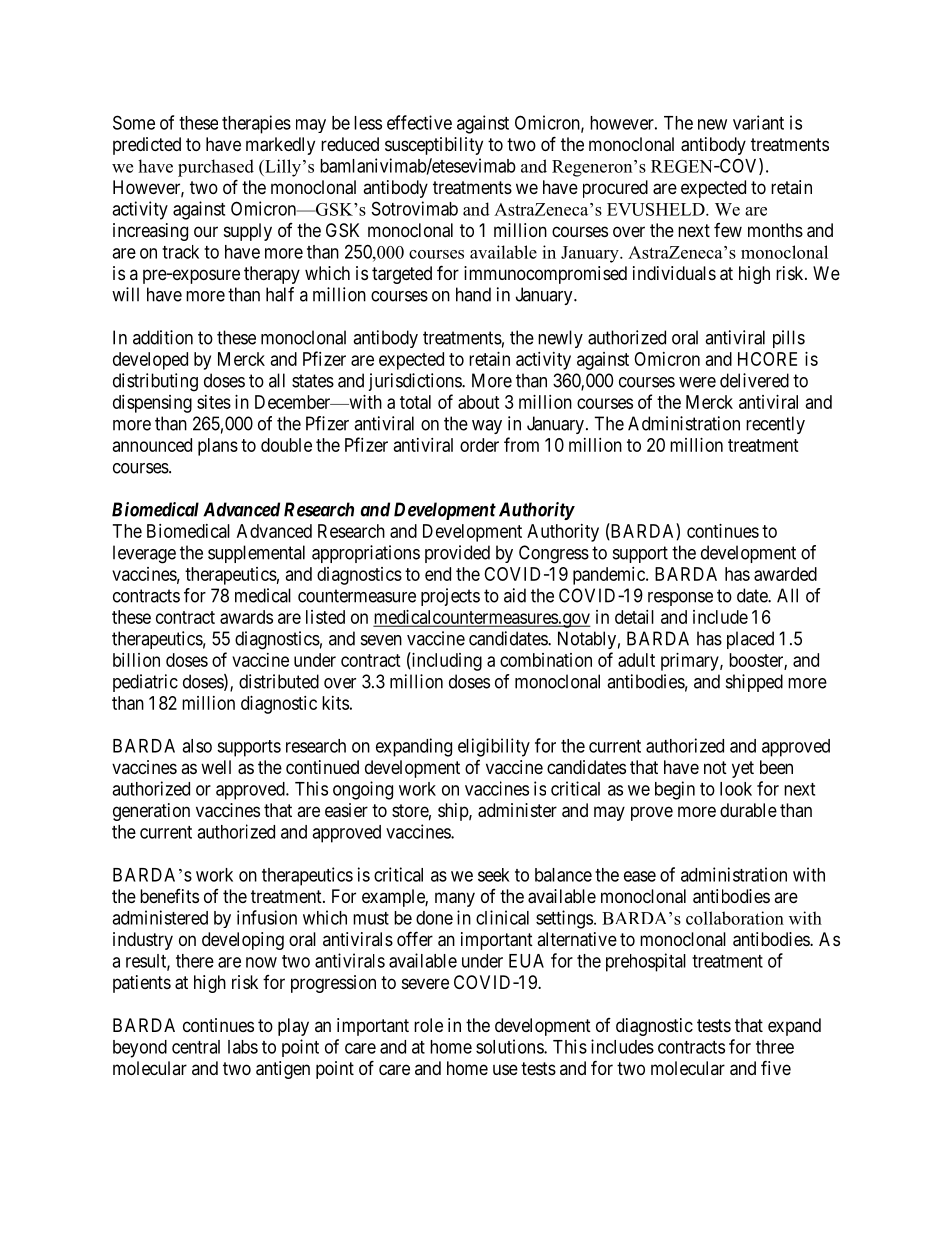 The width and height of the screenshot is (952, 1233). I want to click on role, so click(428, 1025).
